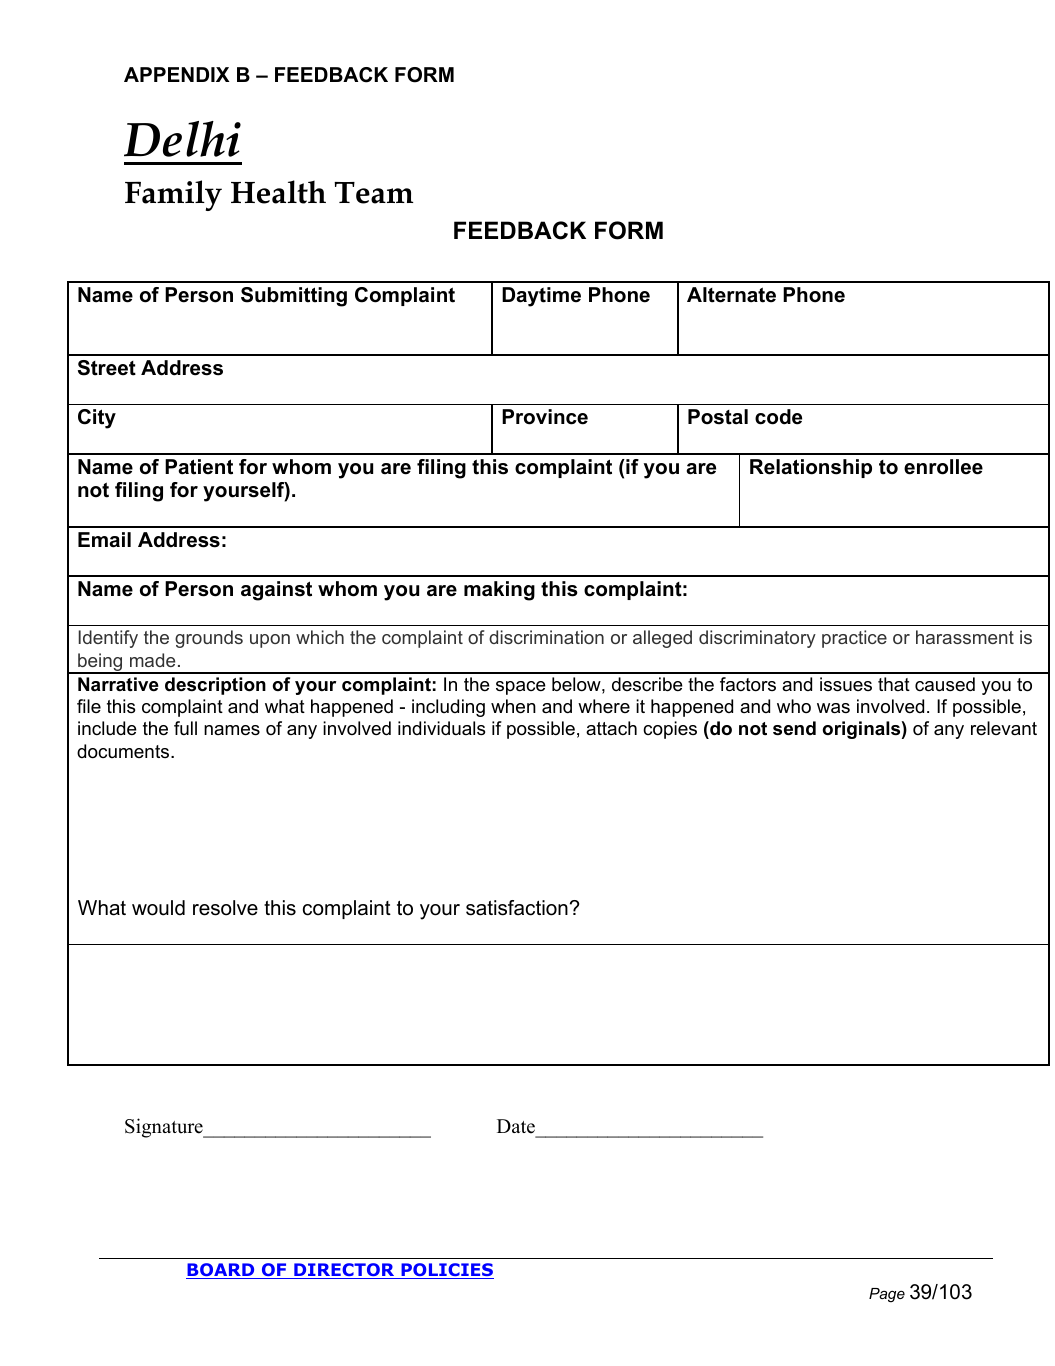 The height and width of the image is (1366, 1055). I want to click on space, so click(521, 688).
